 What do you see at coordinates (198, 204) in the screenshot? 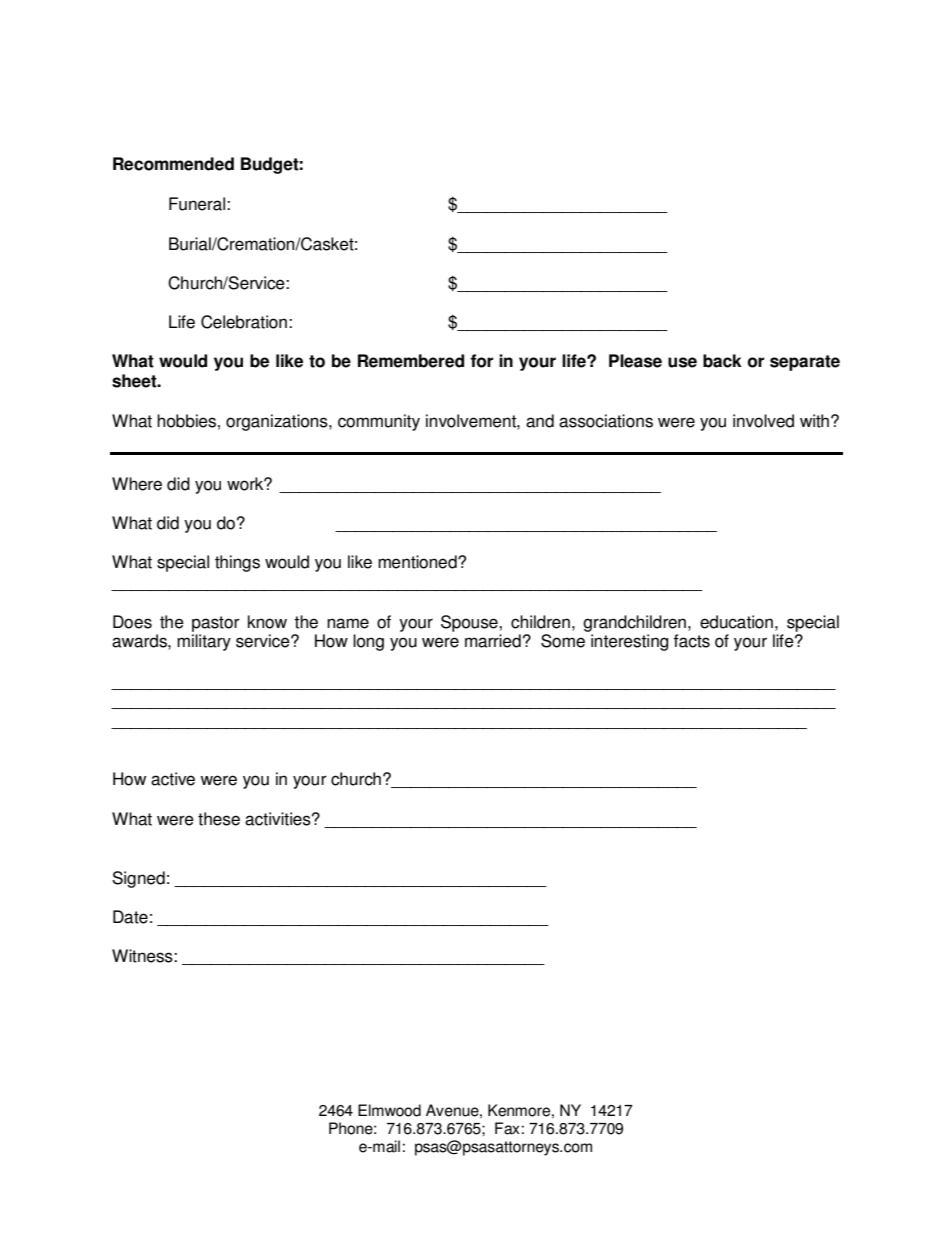
I see `Funeral` at bounding box center [198, 204].
